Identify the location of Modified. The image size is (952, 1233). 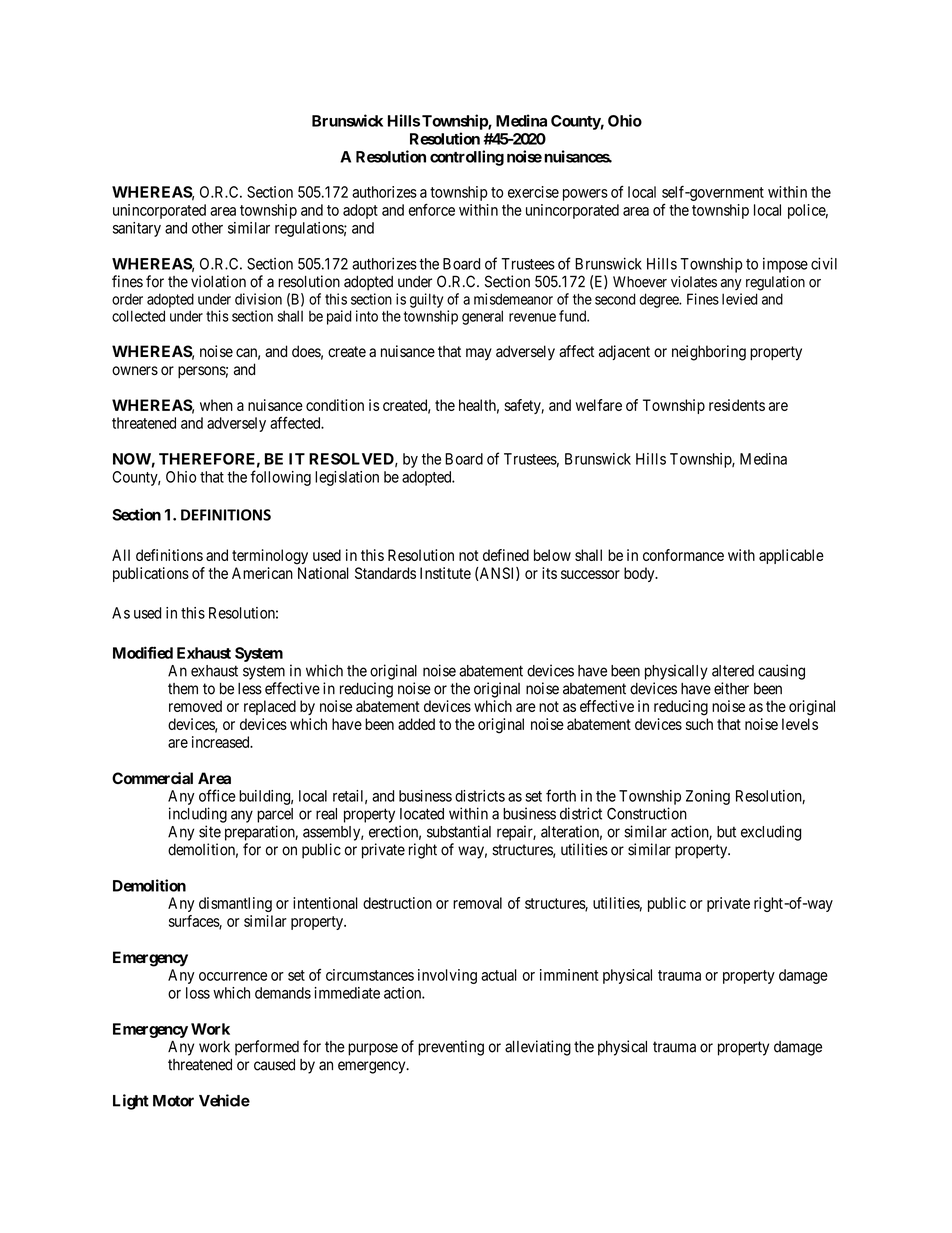
(143, 652).
